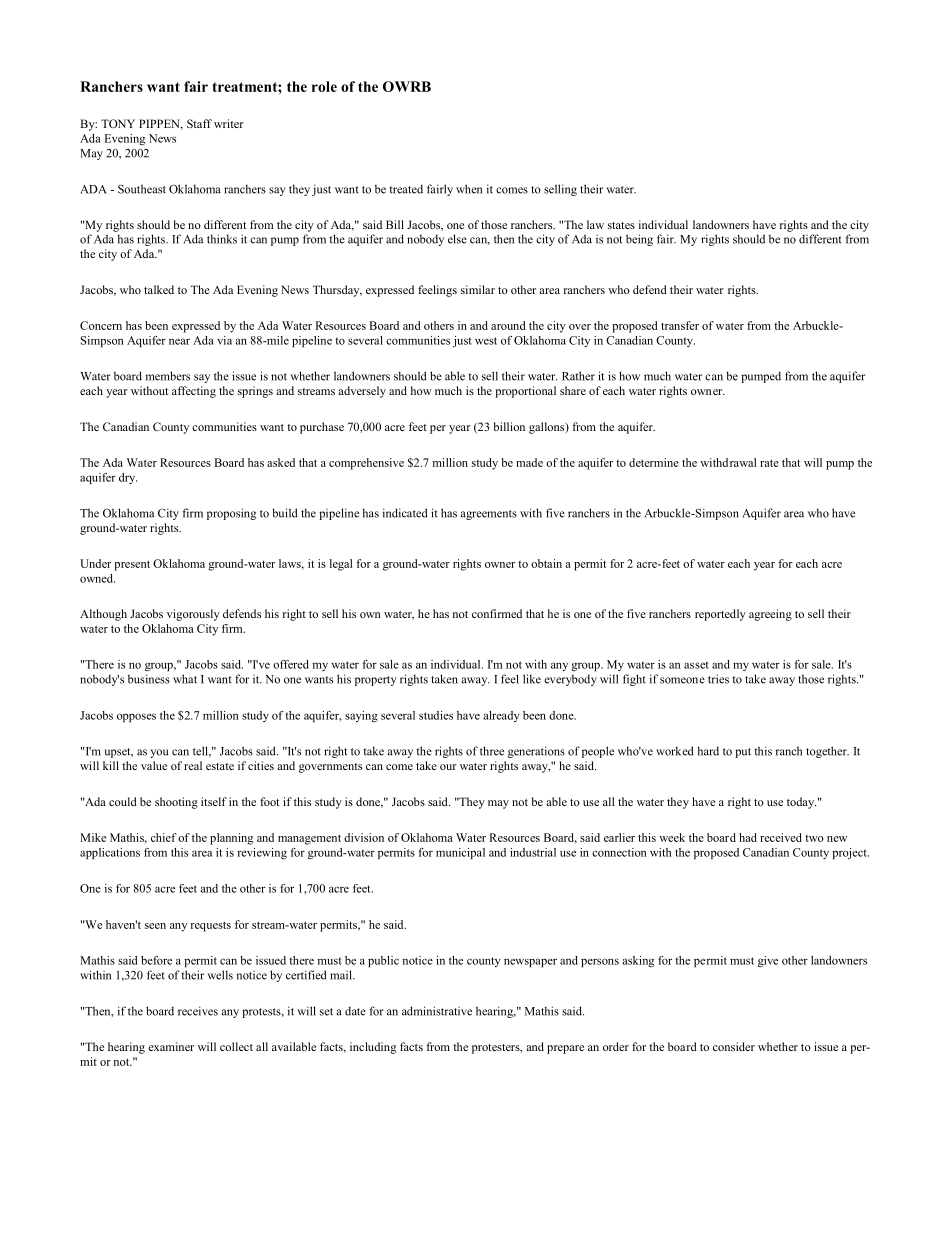 This document has height=1233, width=952. Describe the element at coordinates (770, 615) in the document. I see `agreeing` at that location.
